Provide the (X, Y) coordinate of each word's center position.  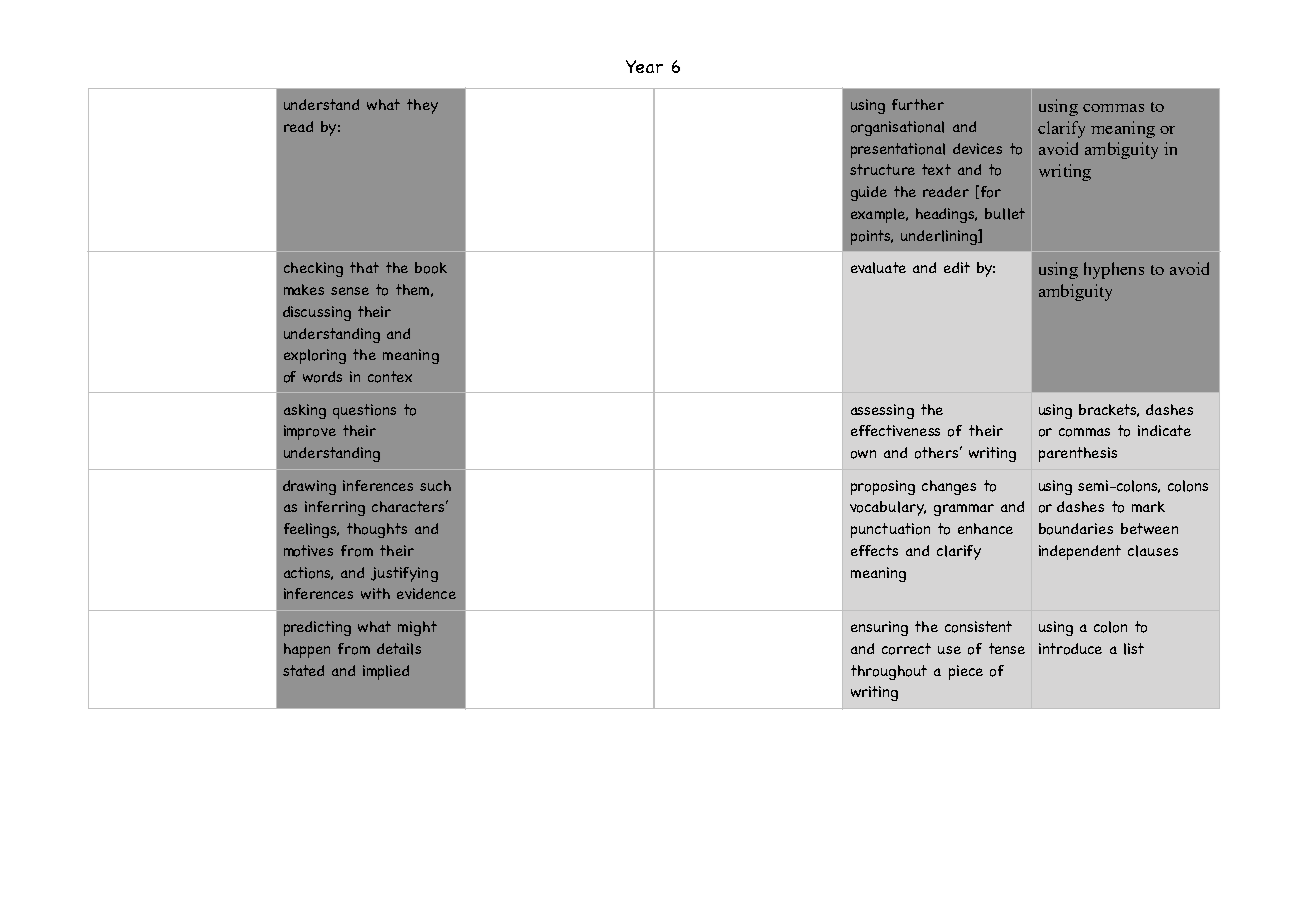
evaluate (878, 268)
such (435, 485)
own (863, 454)
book (431, 268)
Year (644, 66)
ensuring (879, 628)
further (918, 104)
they (422, 106)
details (399, 649)
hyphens (1114, 270)
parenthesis (1078, 454)
